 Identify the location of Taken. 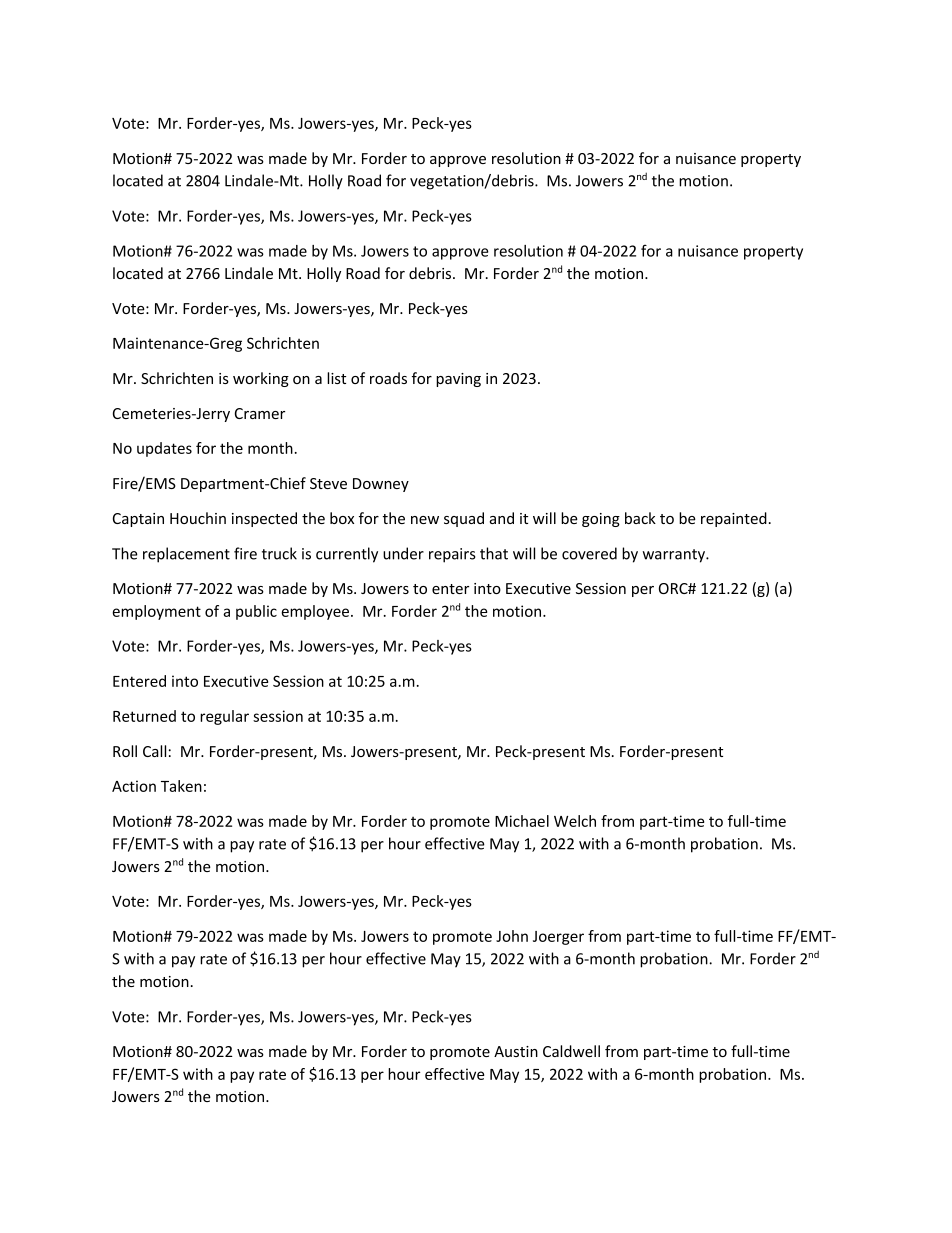
(181, 786).
